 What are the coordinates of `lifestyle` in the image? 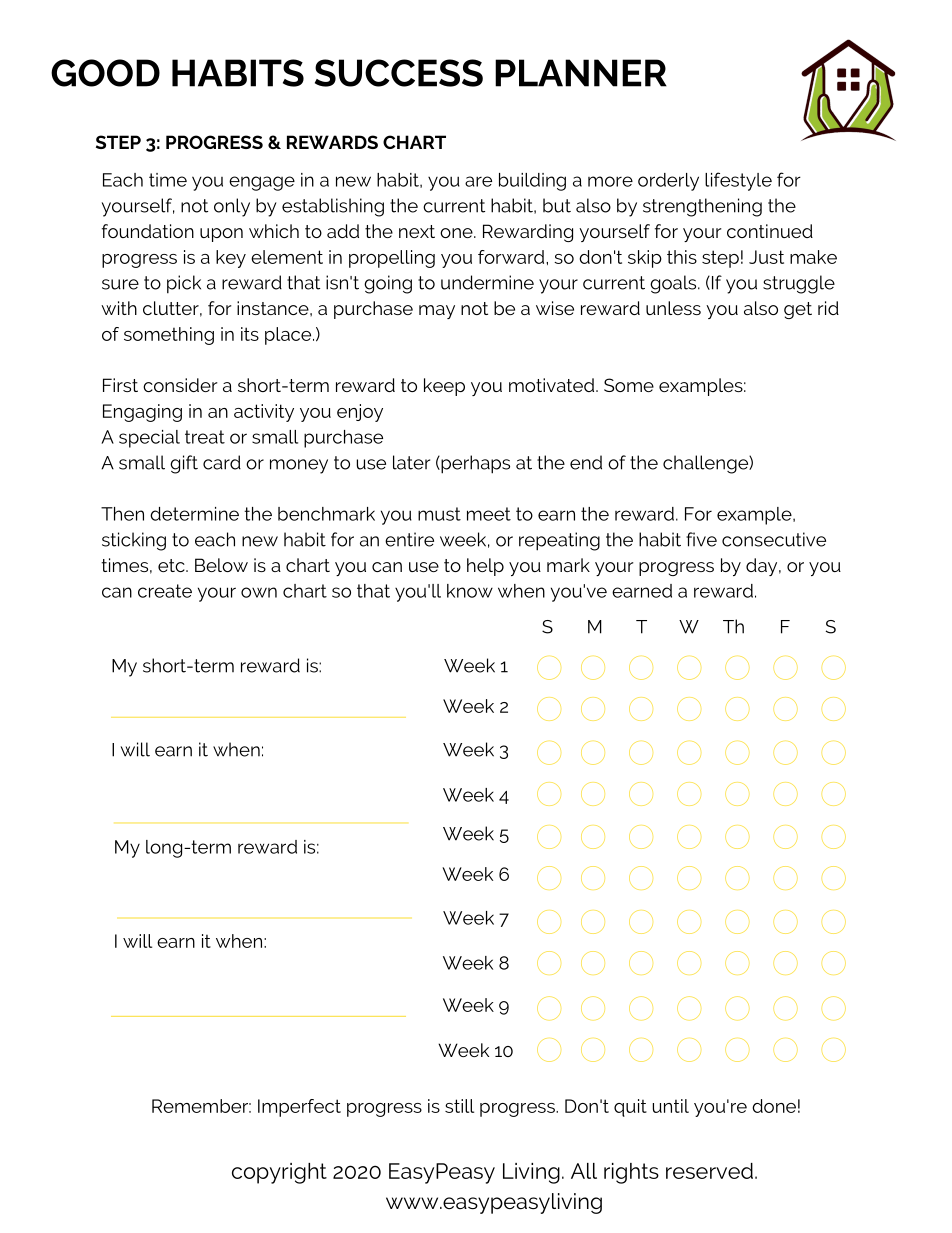 It's located at (738, 181).
